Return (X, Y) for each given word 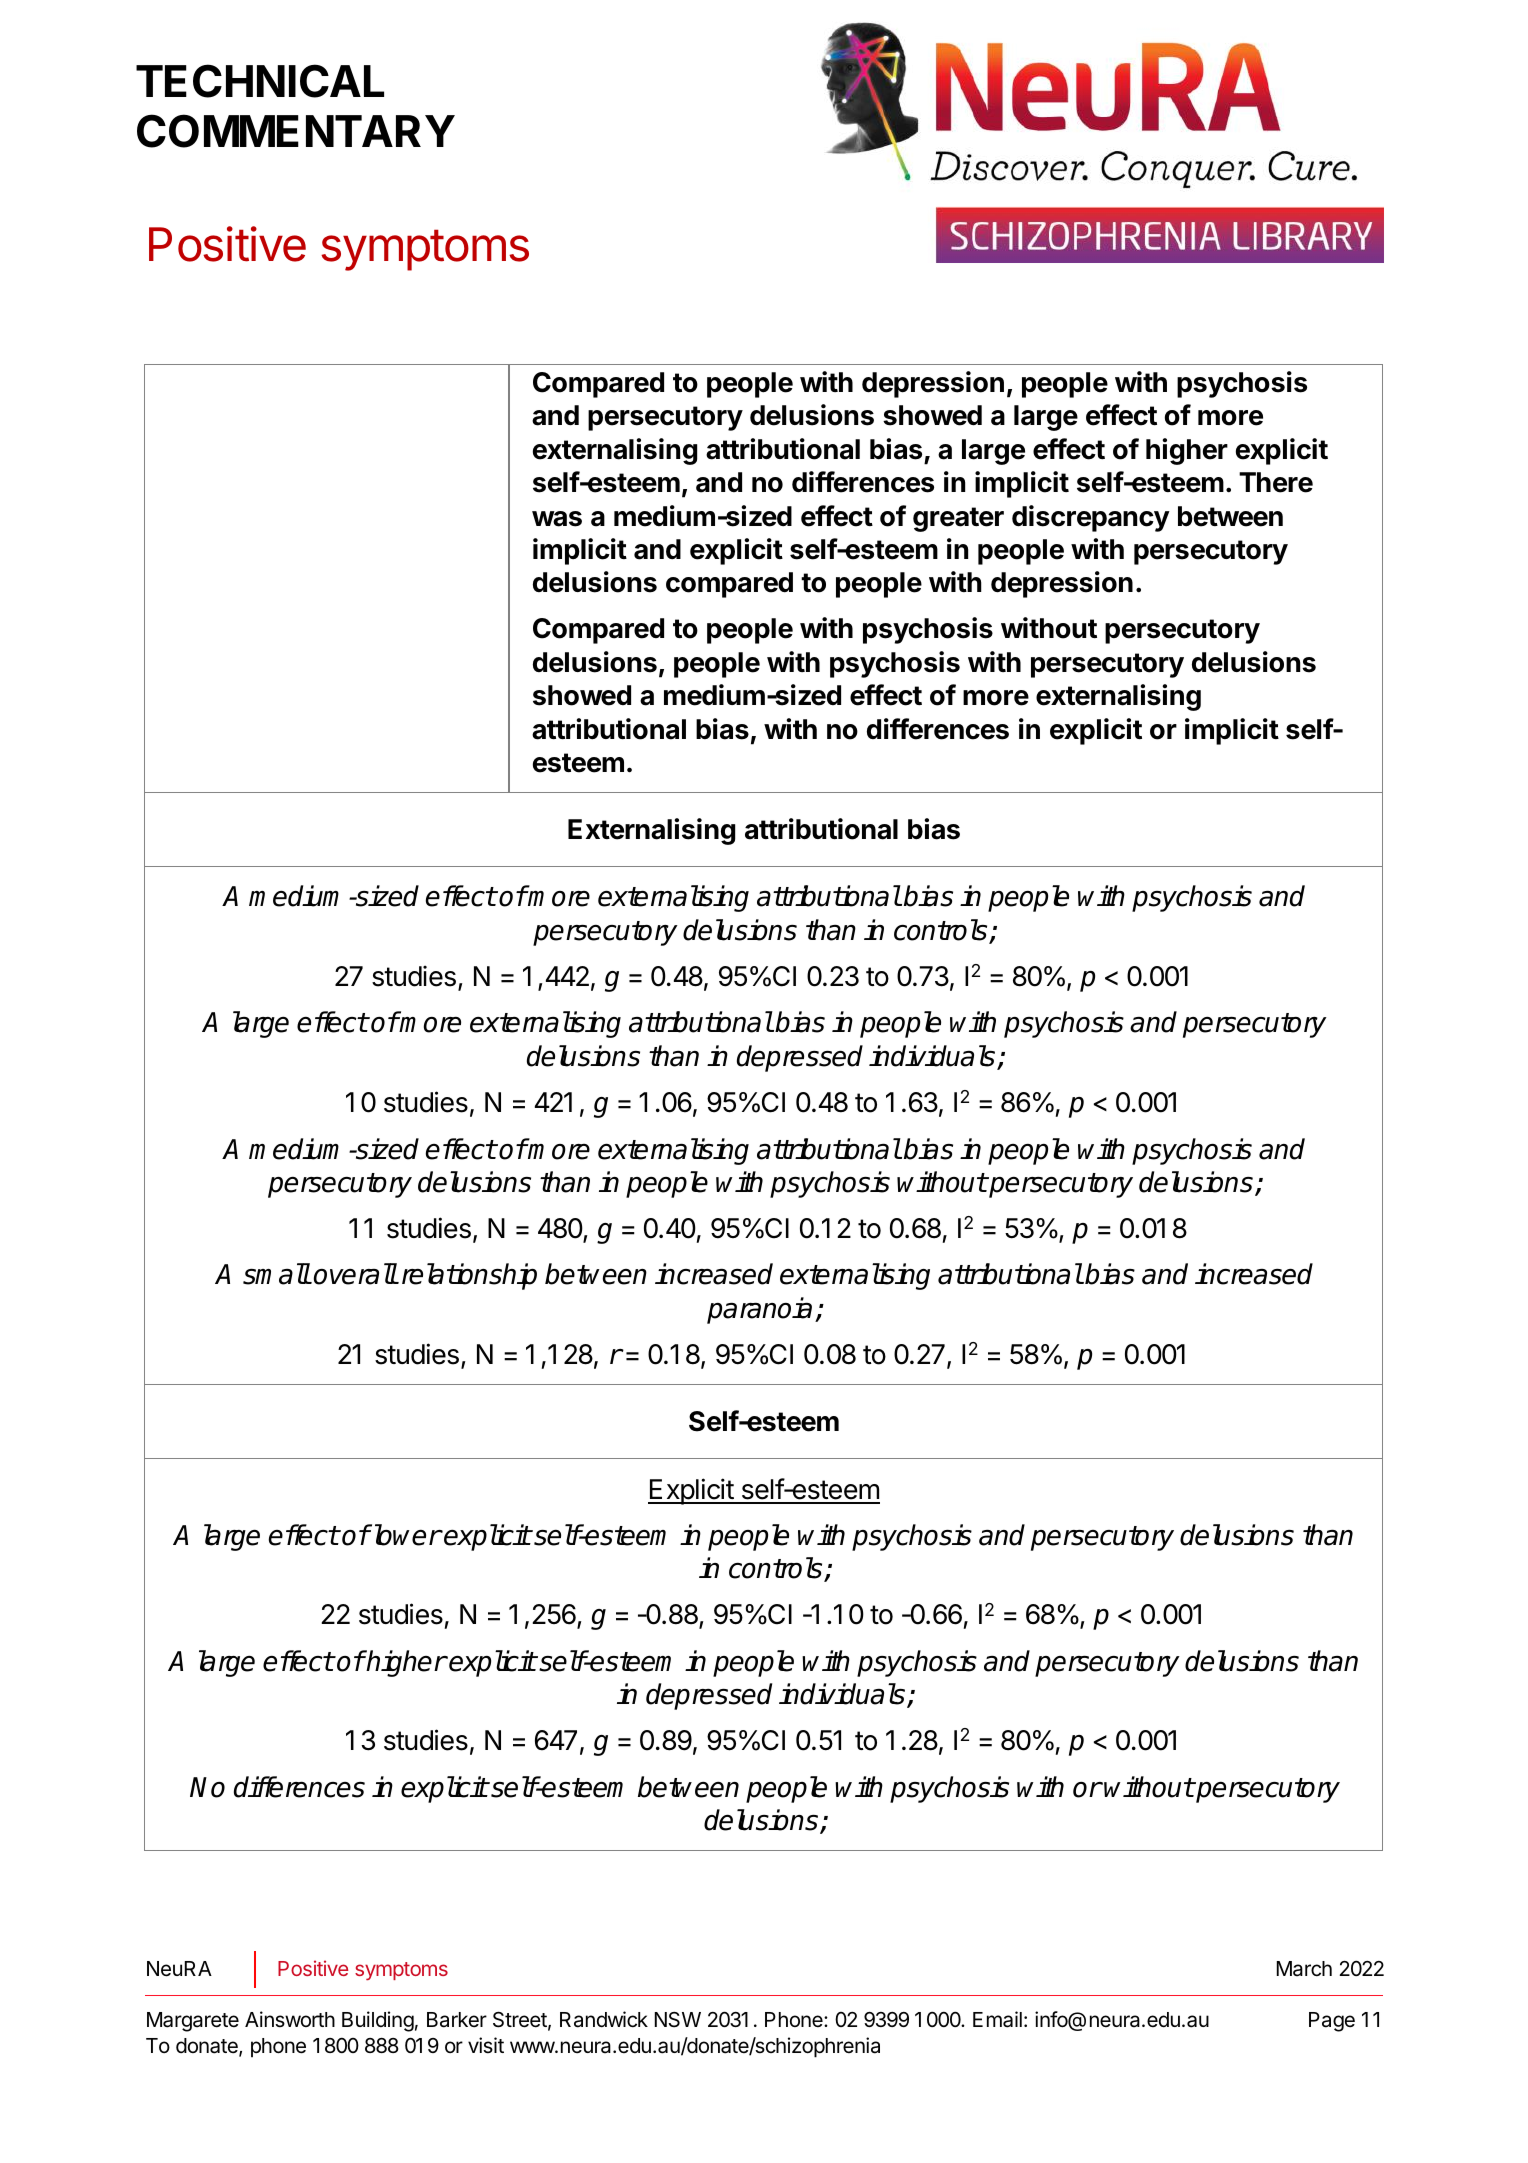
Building (378, 2021)
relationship (469, 1276)
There (1276, 482)
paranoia (759, 1310)
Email (997, 2019)
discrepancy (1091, 518)
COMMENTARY (296, 131)
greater (958, 519)
